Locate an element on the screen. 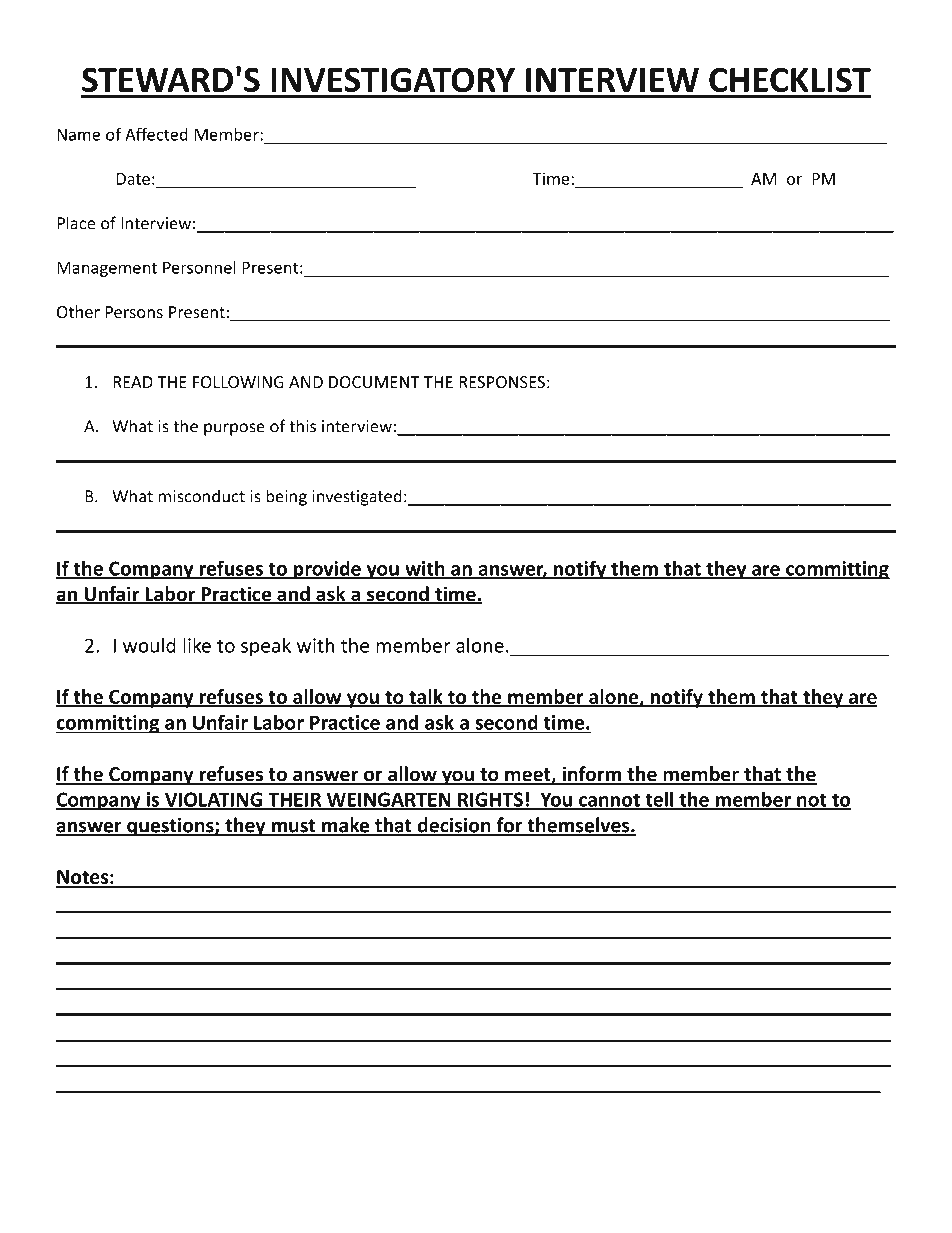 The height and width of the screenshot is (1233, 952). this is located at coordinates (302, 426).
